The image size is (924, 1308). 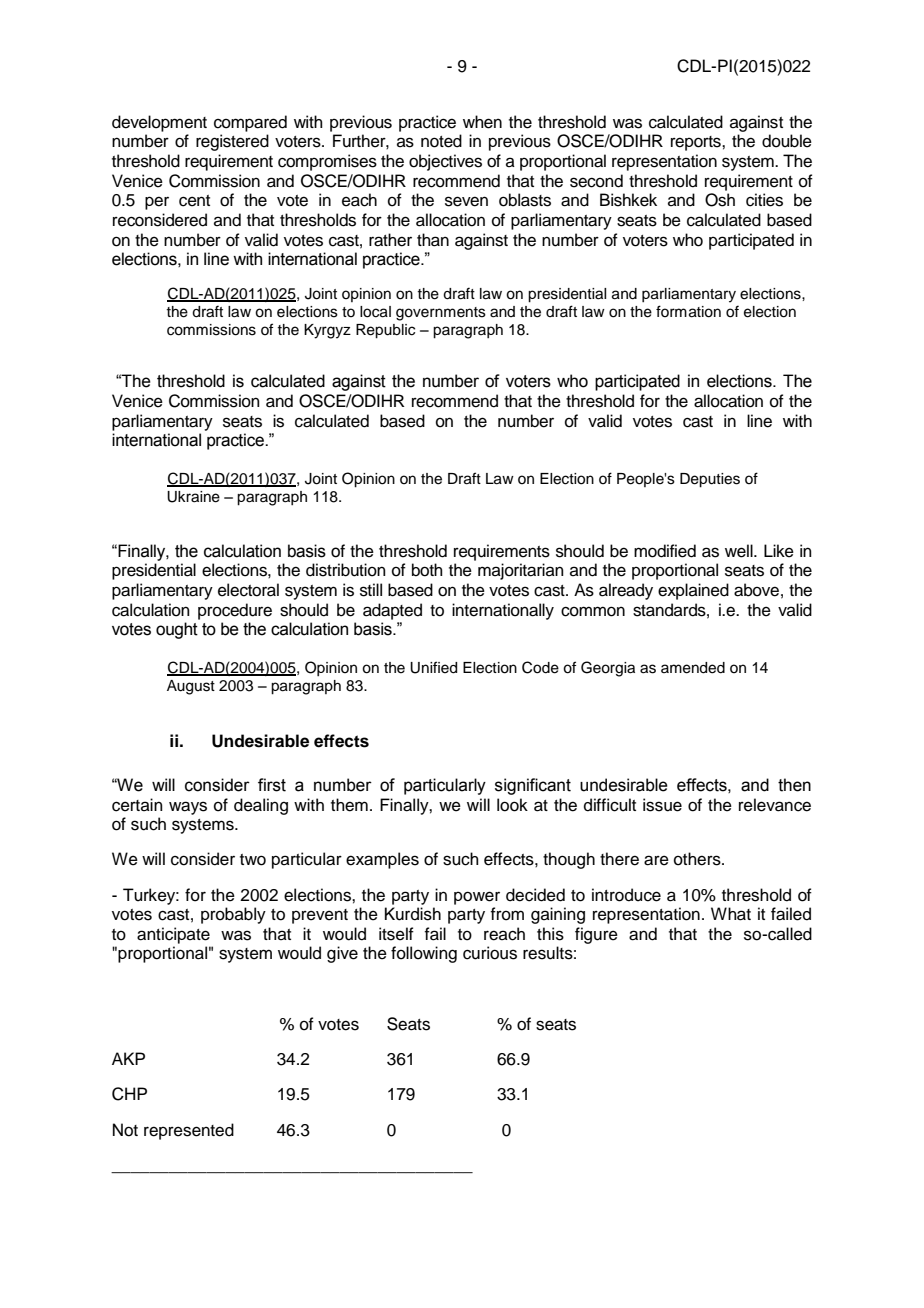 What do you see at coordinates (445, 162) in the screenshot?
I see `objectives` at bounding box center [445, 162].
